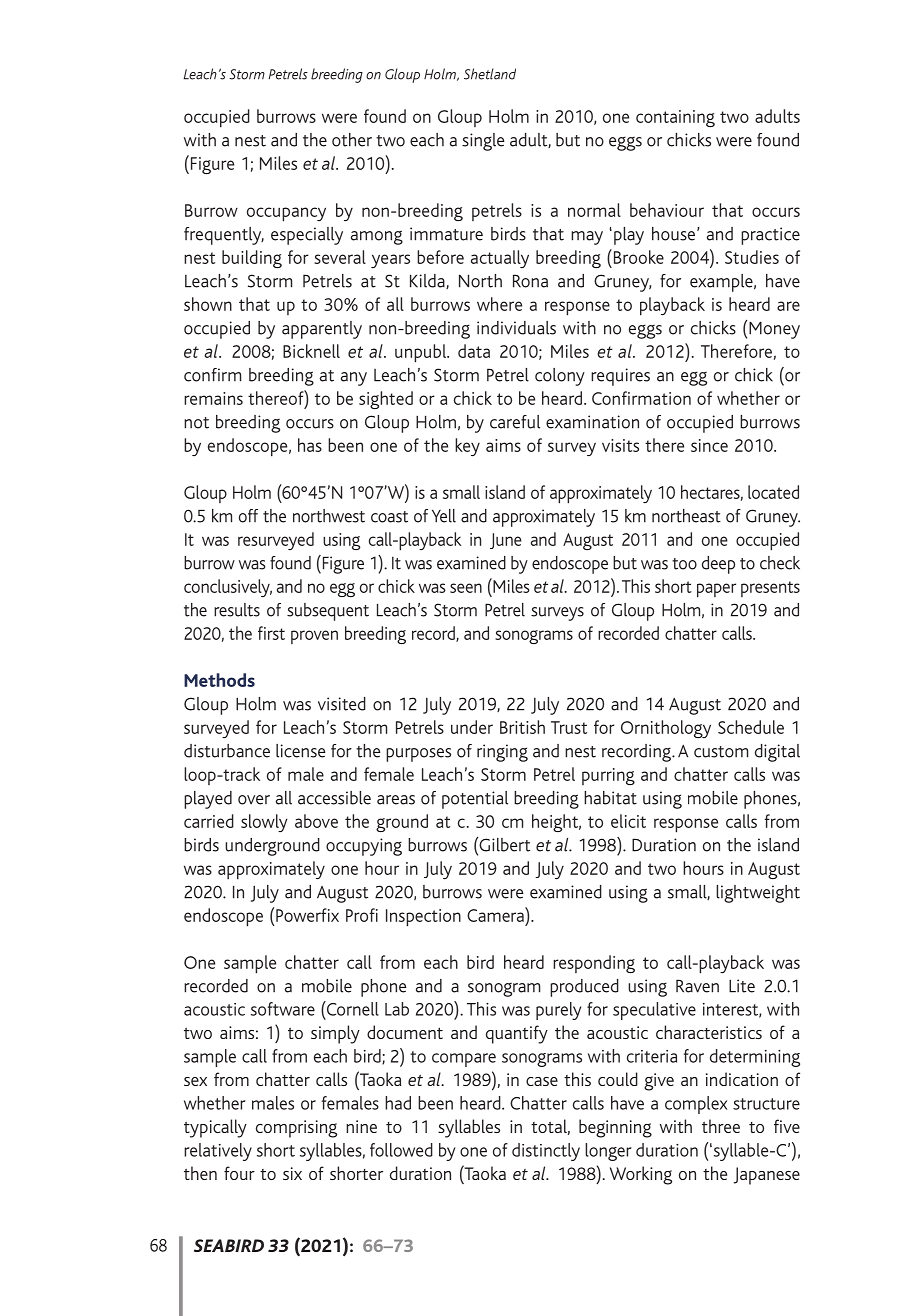  What do you see at coordinates (758, 894) in the screenshot?
I see `lightweight` at bounding box center [758, 894].
